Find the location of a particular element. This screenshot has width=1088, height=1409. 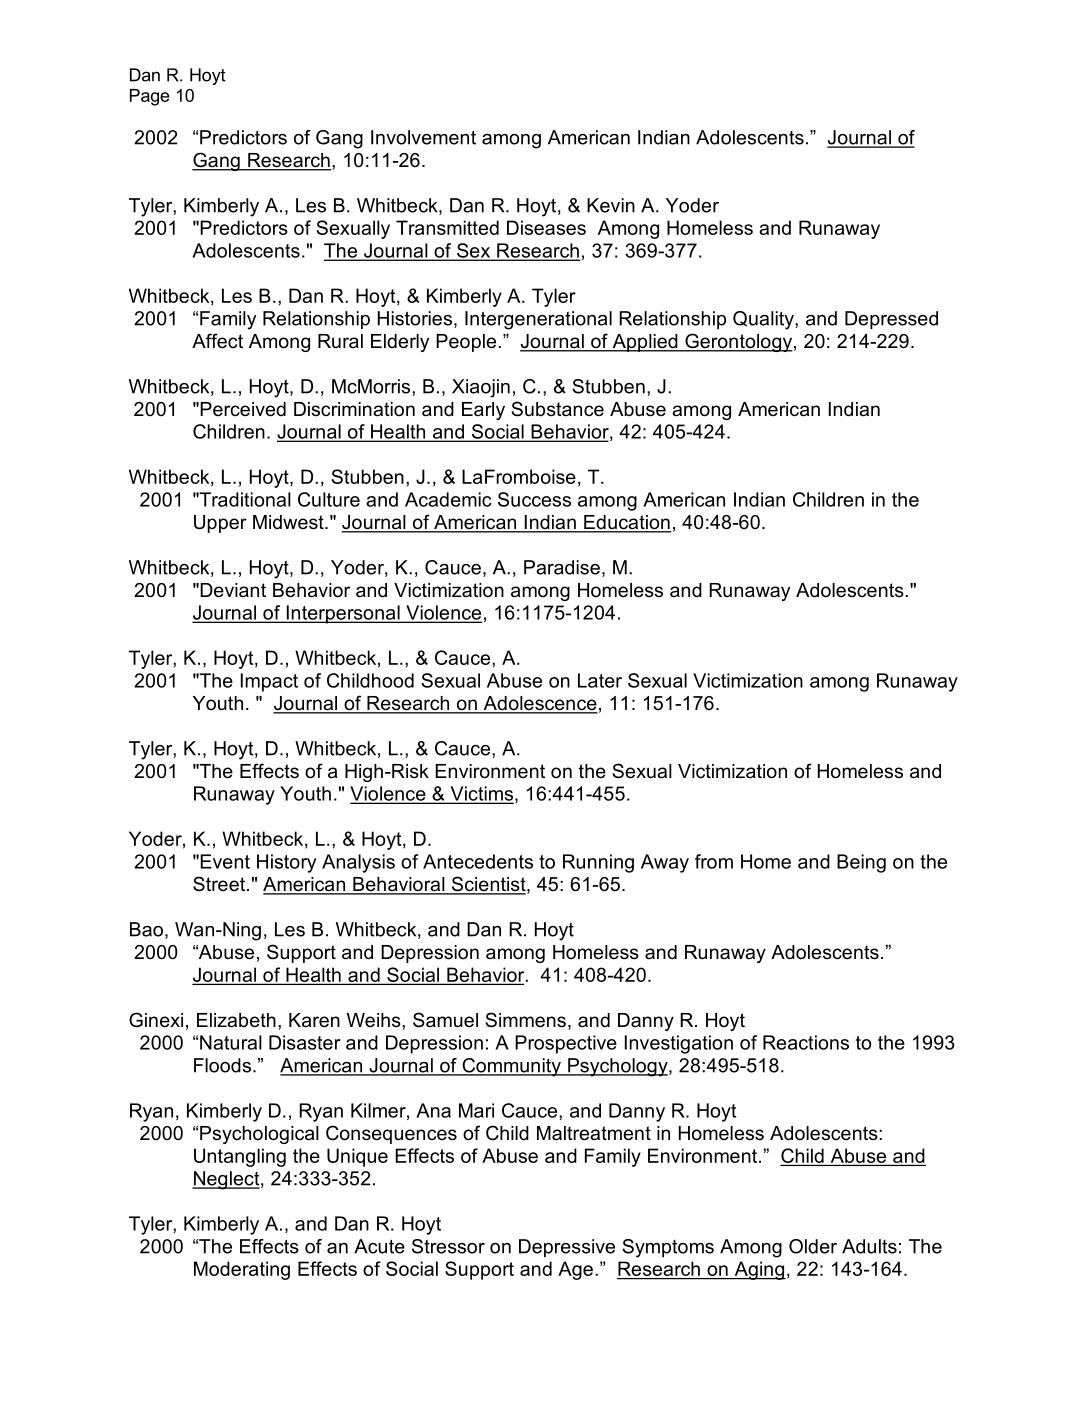

Scientist is located at coordinates (488, 885).
